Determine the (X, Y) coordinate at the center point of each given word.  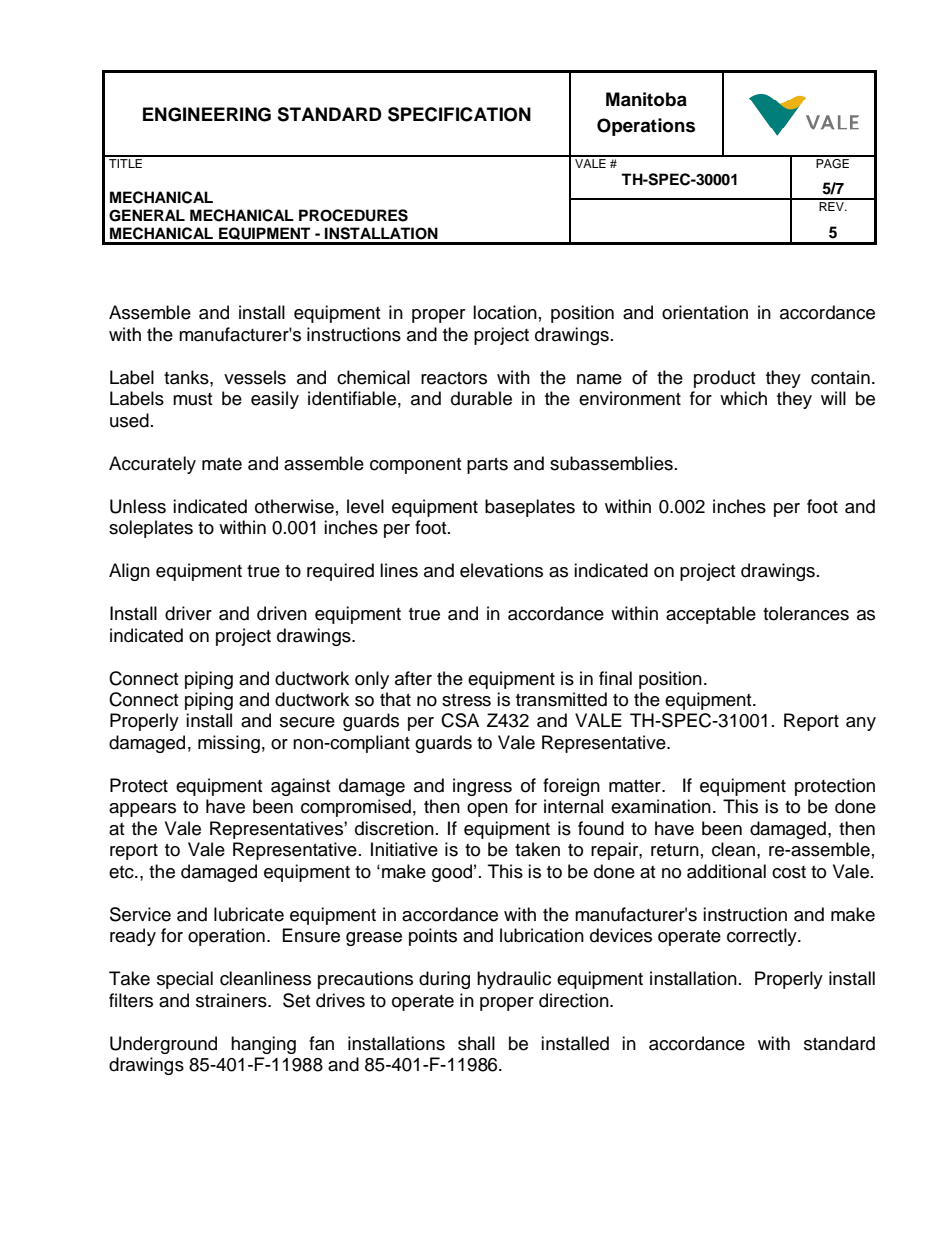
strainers (232, 1000)
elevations (501, 570)
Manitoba (646, 99)
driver (188, 613)
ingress (482, 787)
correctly (763, 937)
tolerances (806, 613)
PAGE (832, 162)
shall (476, 1043)
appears (142, 810)
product (724, 379)
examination (661, 806)
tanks (187, 377)
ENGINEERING (207, 114)
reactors (454, 378)
